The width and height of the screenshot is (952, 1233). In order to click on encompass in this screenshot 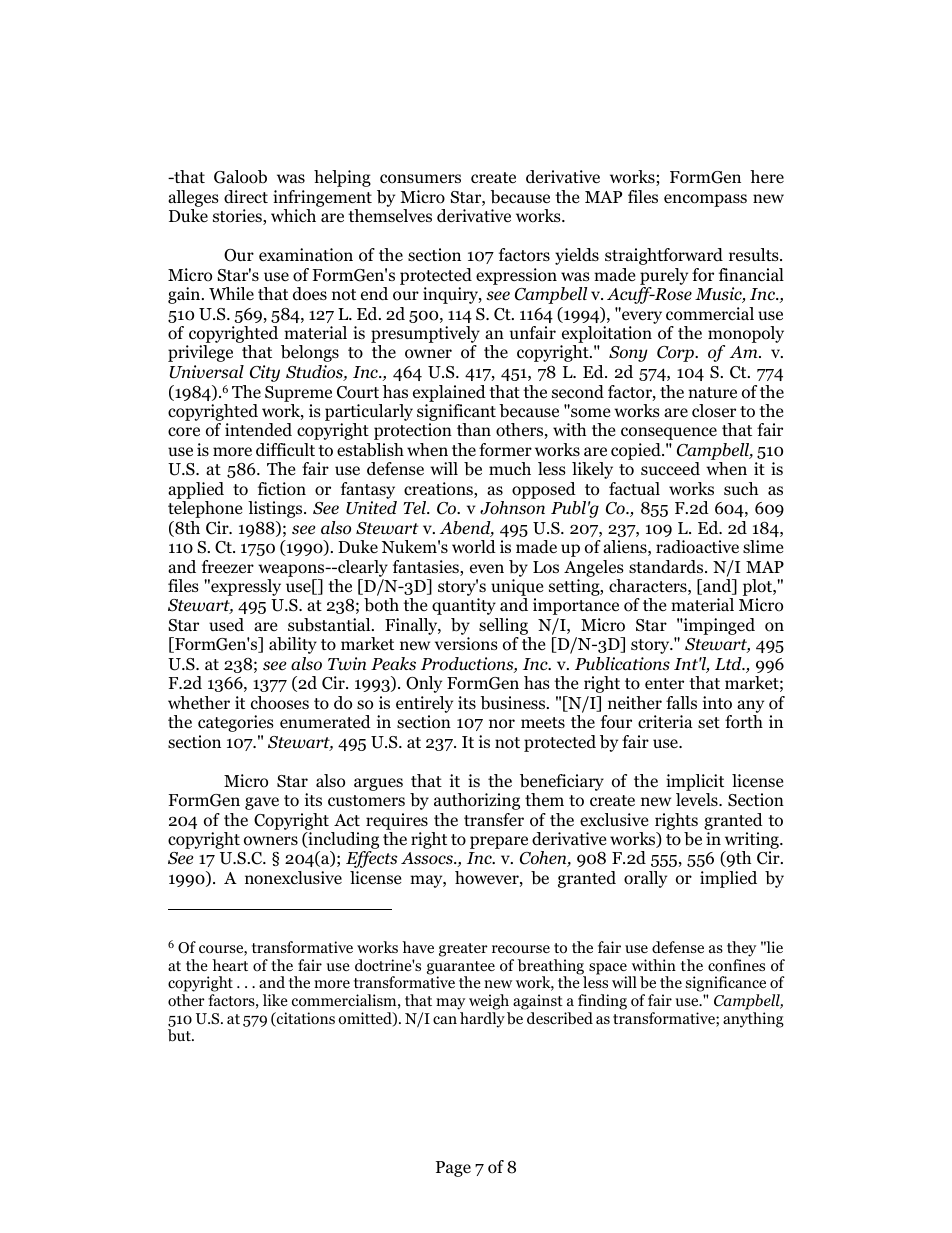, I will do `click(705, 200)`.
